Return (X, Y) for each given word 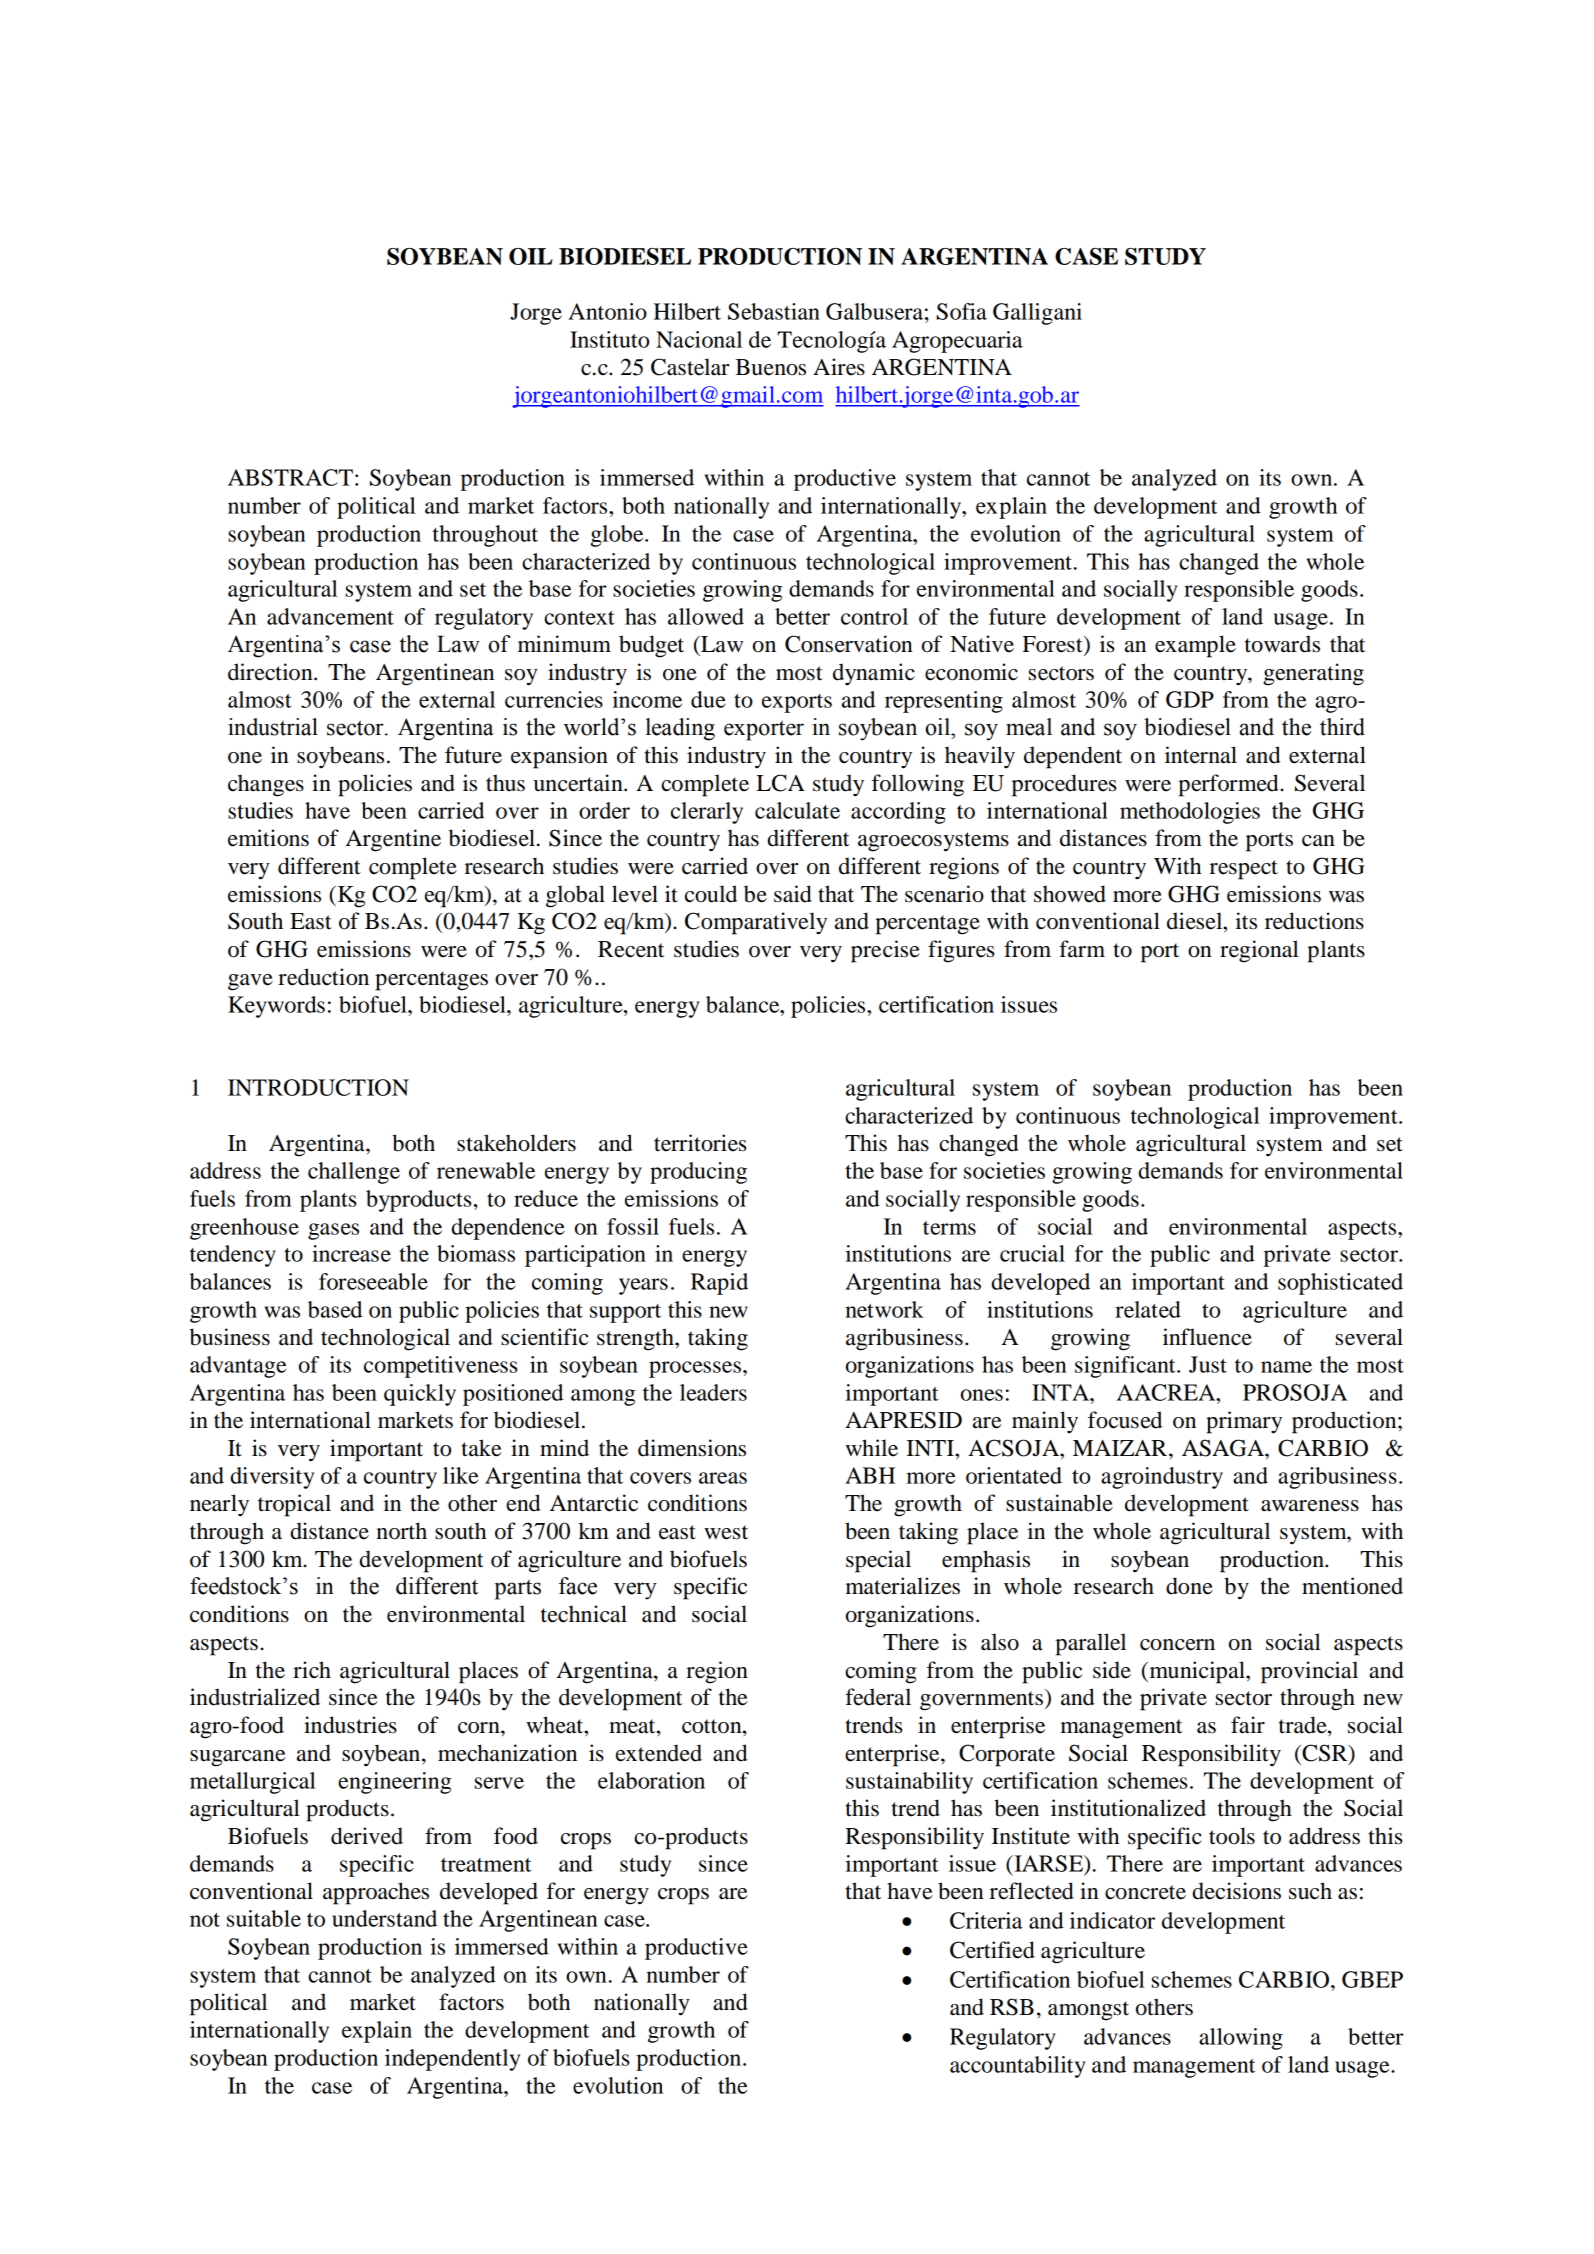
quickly (420, 1395)
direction (271, 672)
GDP (1190, 699)
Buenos (770, 367)
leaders (713, 1392)
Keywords (276, 1007)
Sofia (962, 311)
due (708, 699)
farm (1082, 949)
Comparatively (756, 923)
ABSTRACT (290, 477)
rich (312, 1670)
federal (878, 1697)
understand (384, 1918)
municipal (1197, 1672)
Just (1208, 1364)
